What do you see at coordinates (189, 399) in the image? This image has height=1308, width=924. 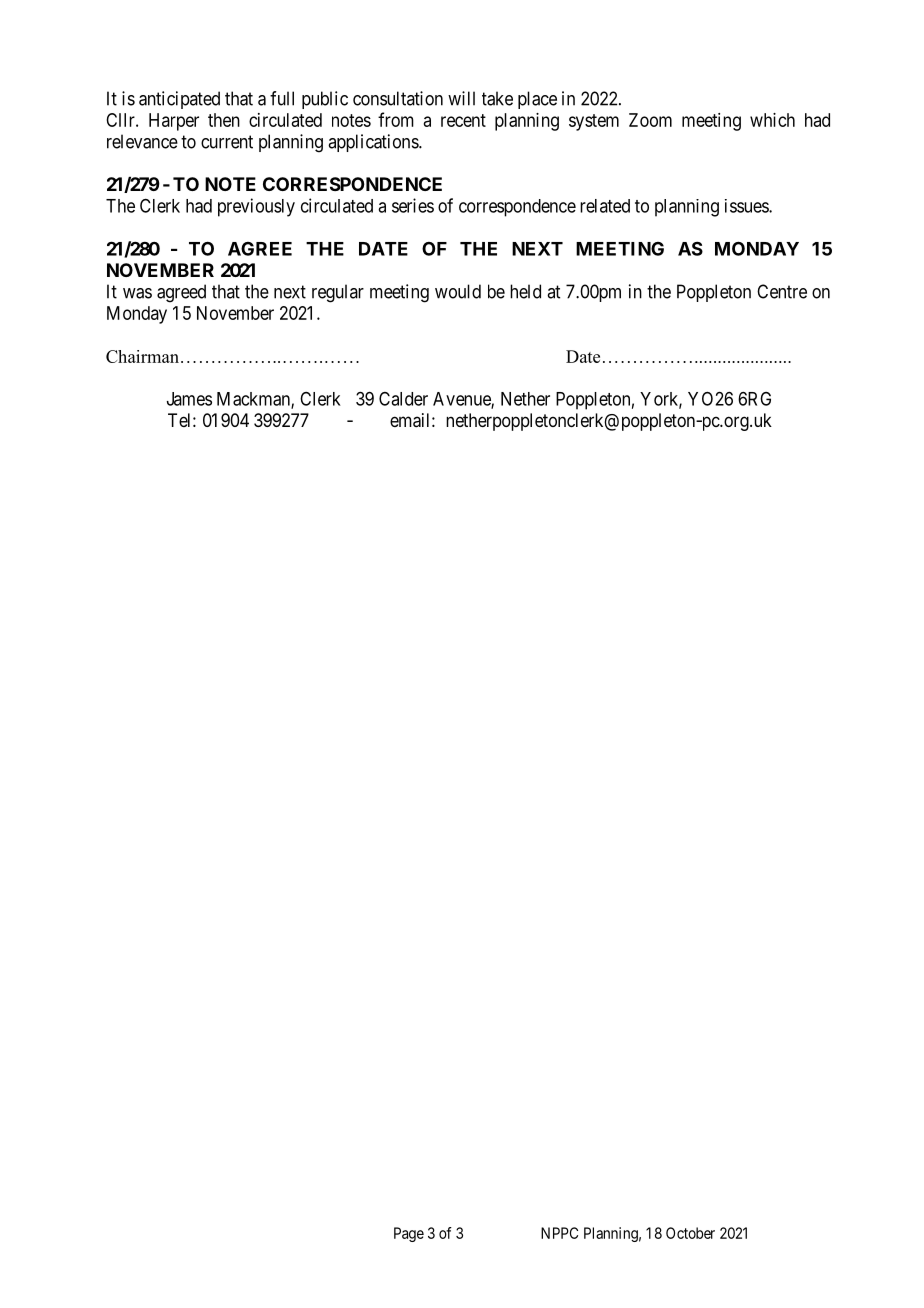 I see `James` at bounding box center [189, 399].
